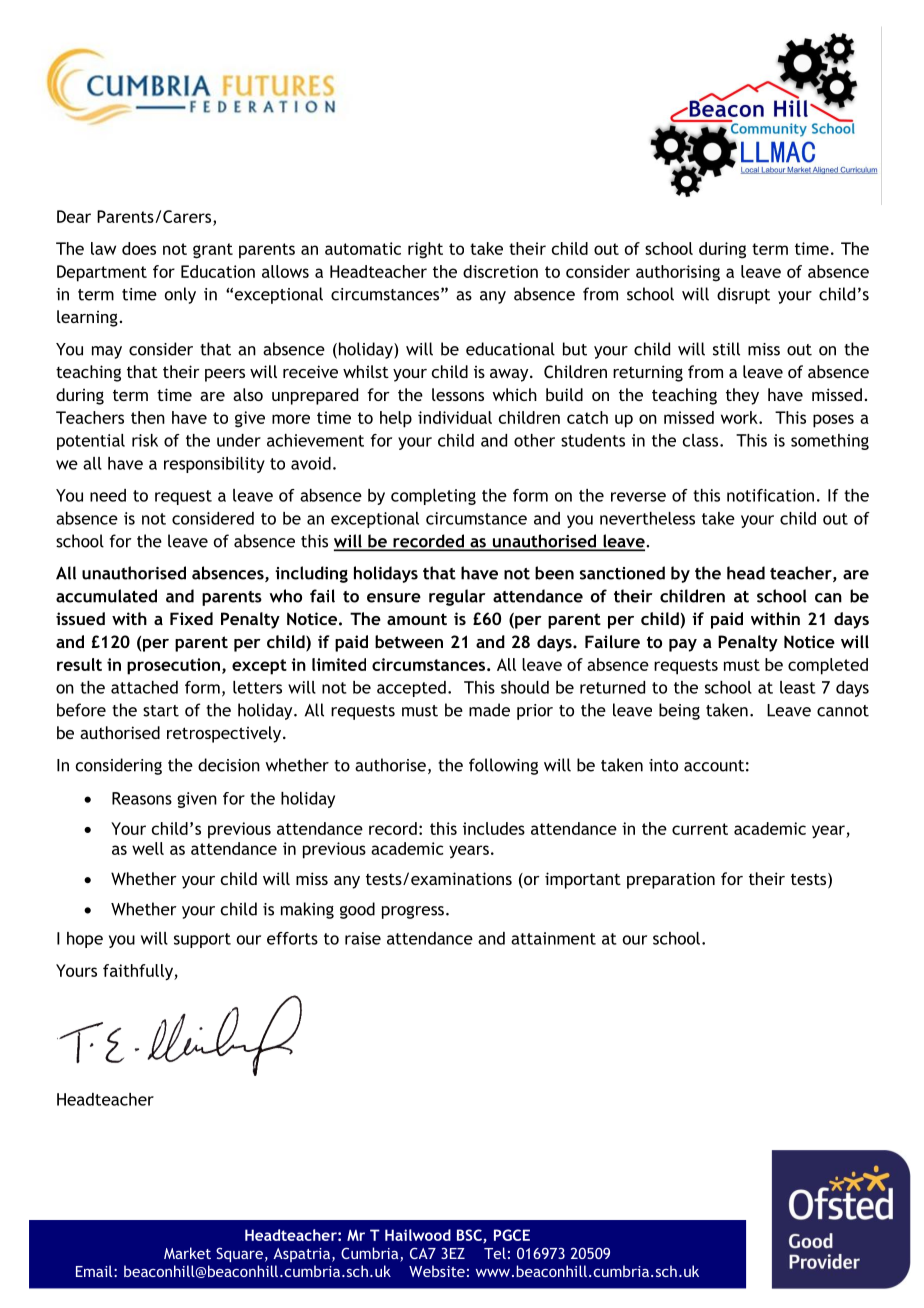  Describe the element at coordinates (700, 829) in the image. I see `current` at that location.
